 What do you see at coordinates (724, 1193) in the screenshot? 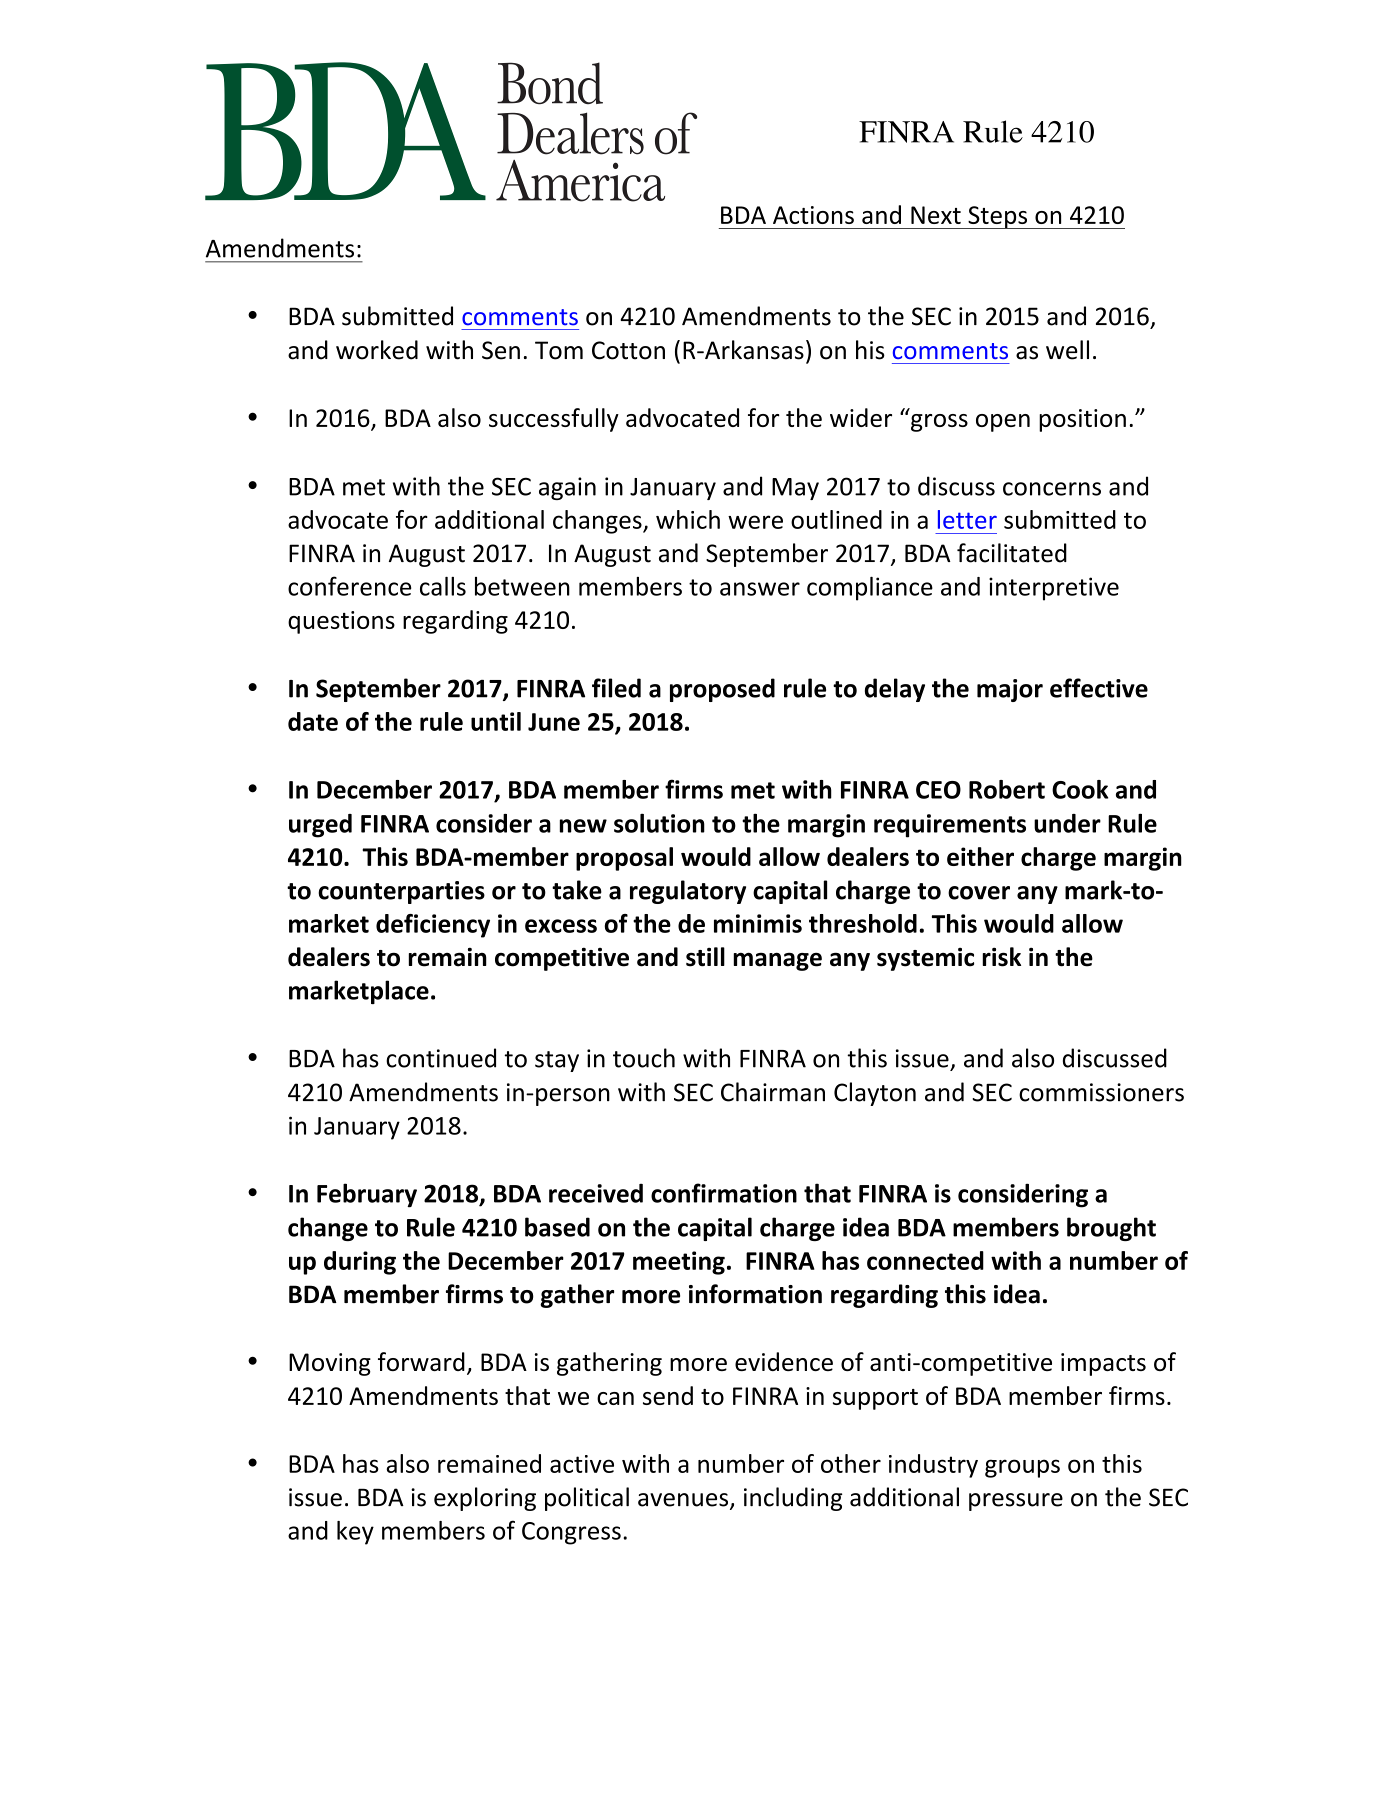
I see `confirmation` at bounding box center [724, 1193].
